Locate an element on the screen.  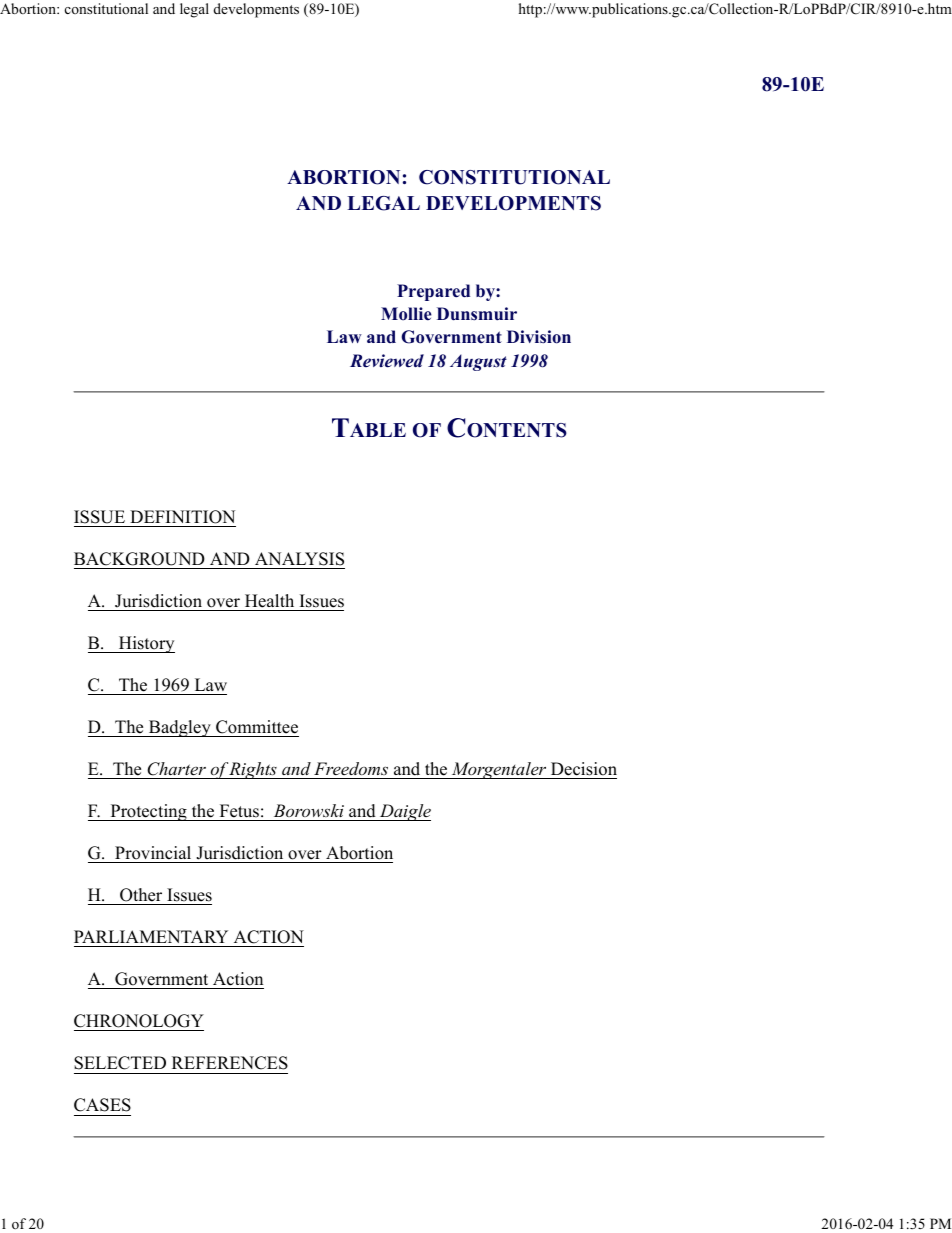
Division is located at coordinates (539, 337).
